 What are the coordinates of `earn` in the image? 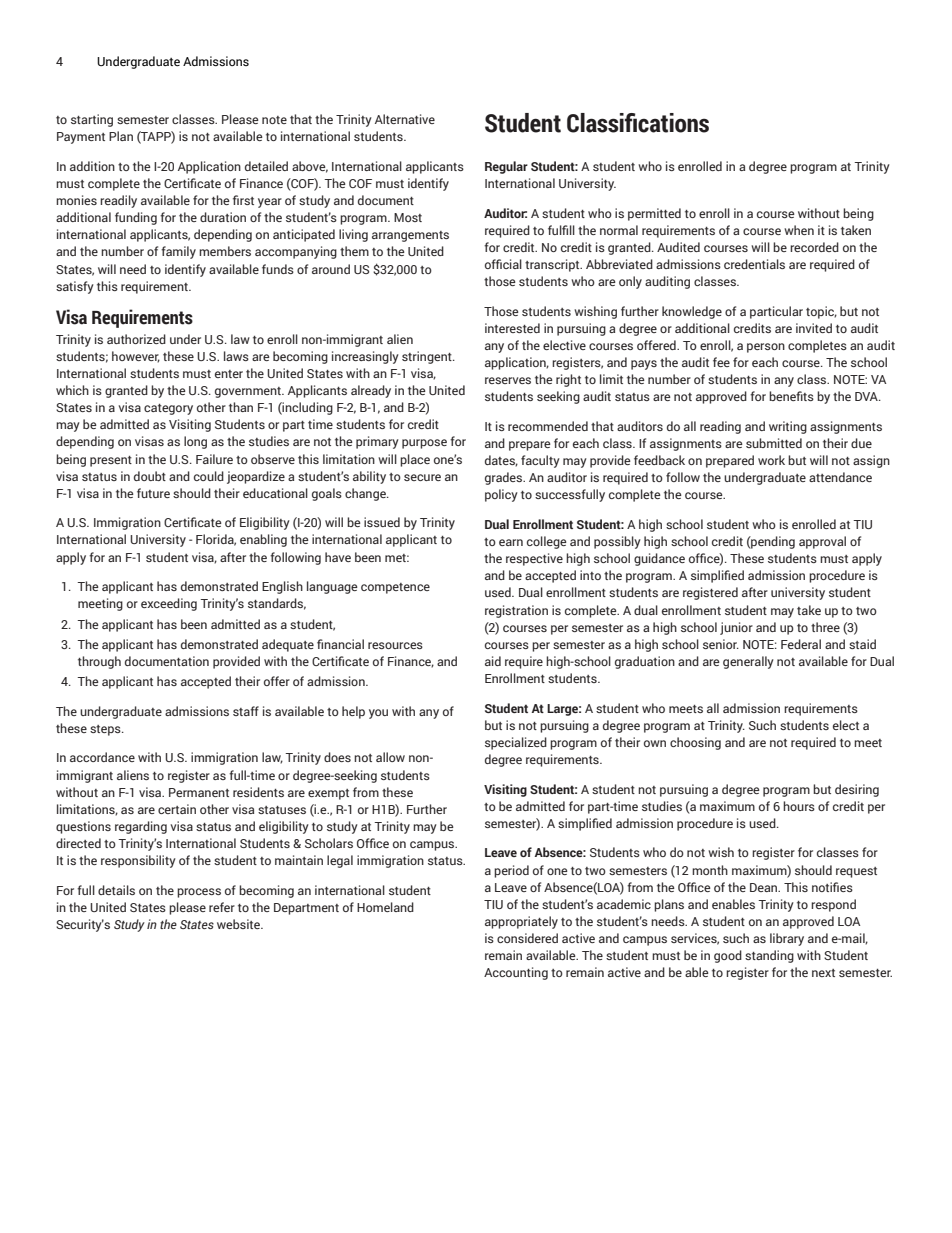 It's located at (511, 542).
